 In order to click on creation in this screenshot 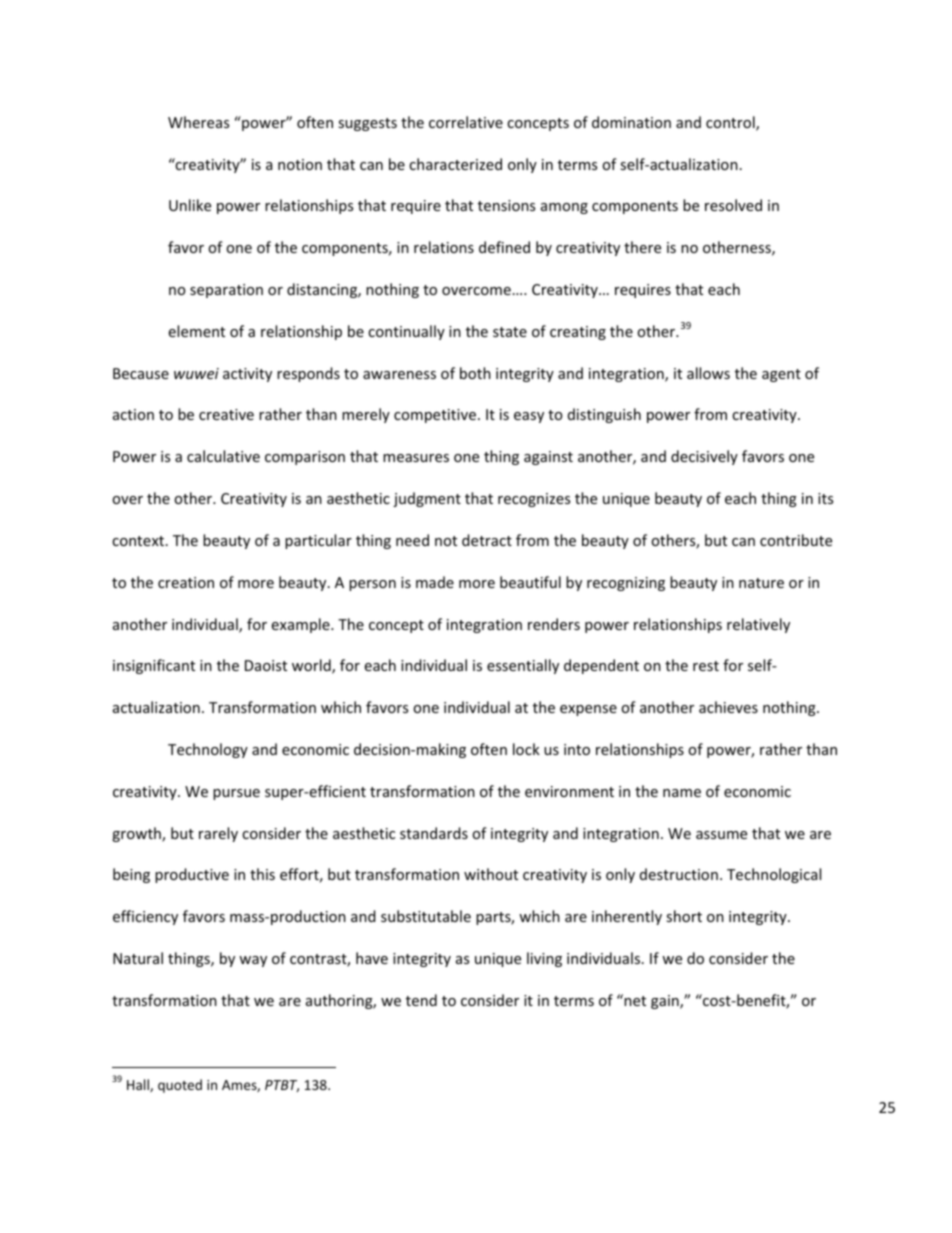, I will do `click(186, 582)`.
